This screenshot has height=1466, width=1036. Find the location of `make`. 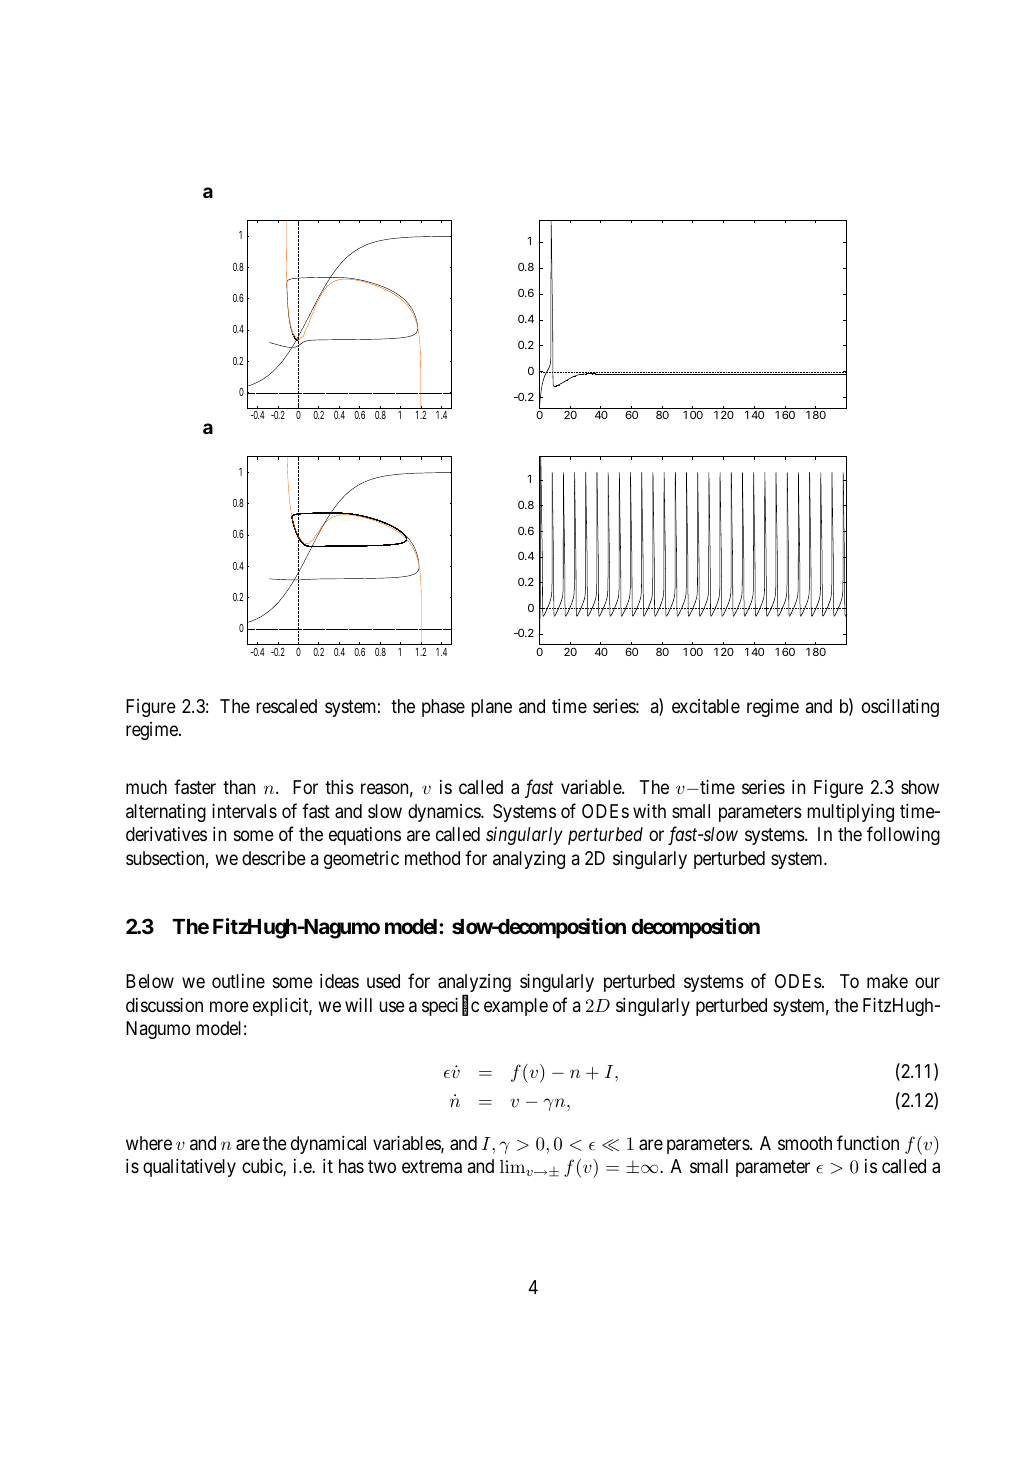

make is located at coordinates (887, 981).
